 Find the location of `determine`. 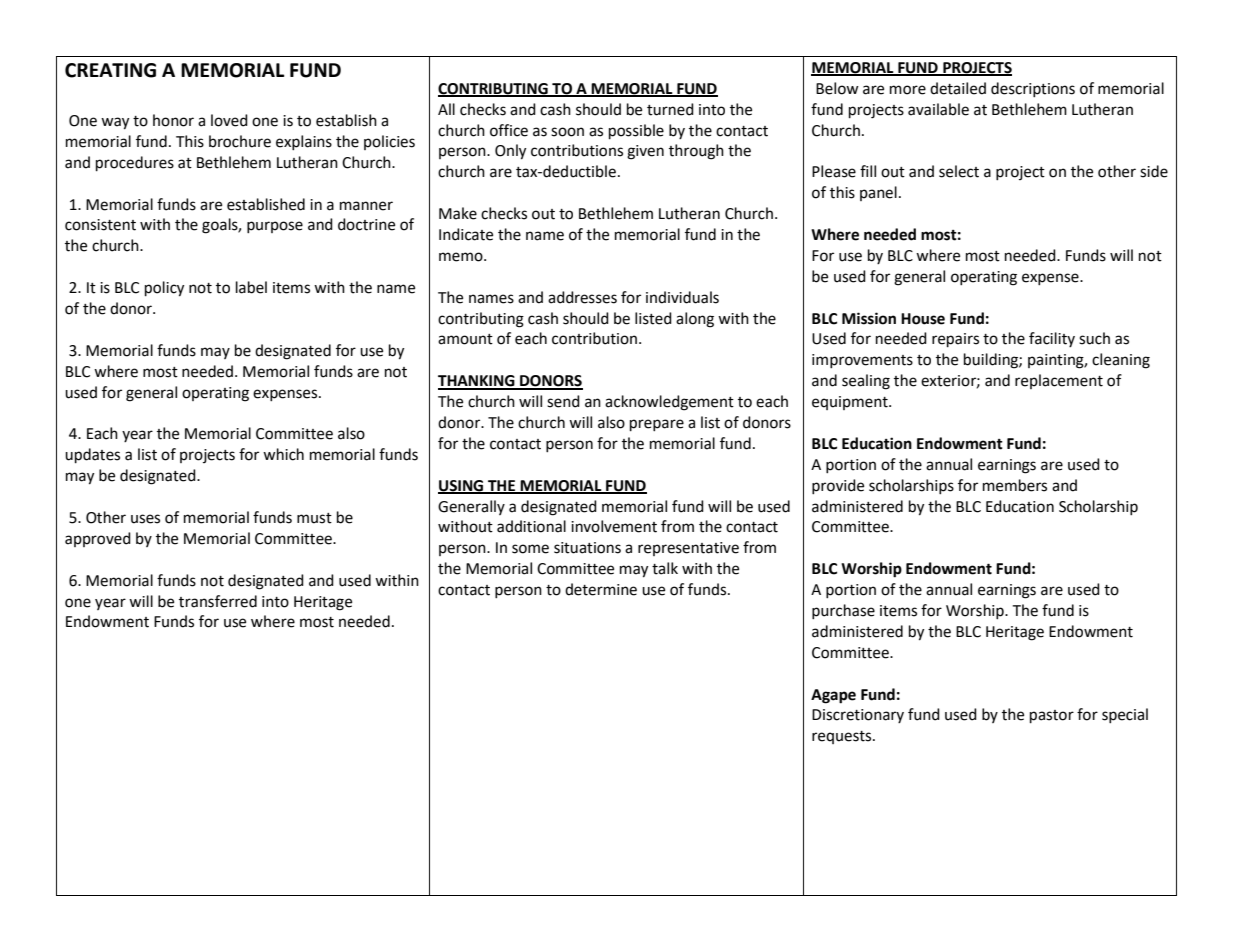

determine is located at coordinates (601, 589).
